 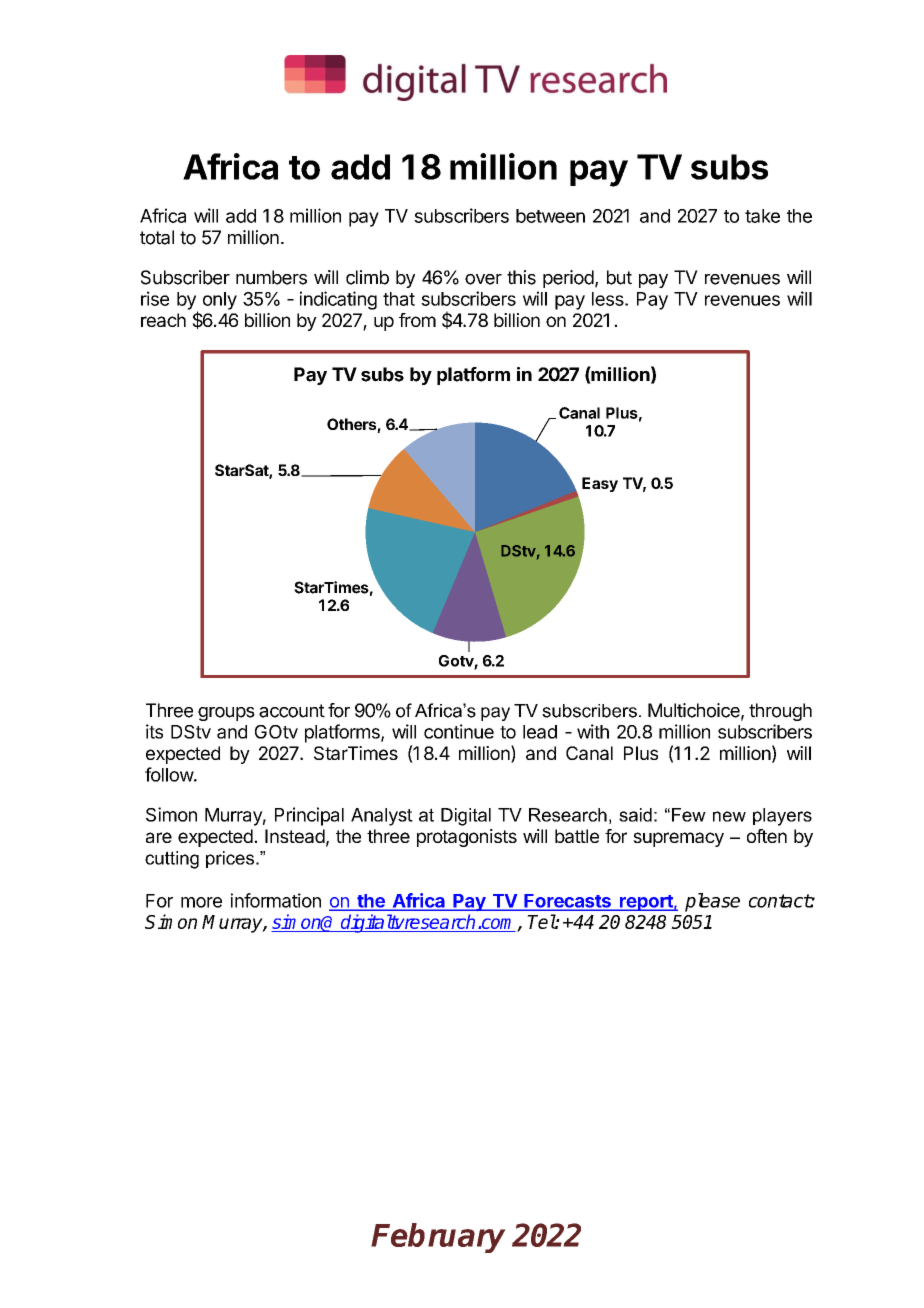 What do you see at coordinates (438, 1238) in the page?
I see `February` at bounding box center [438, 1238].
